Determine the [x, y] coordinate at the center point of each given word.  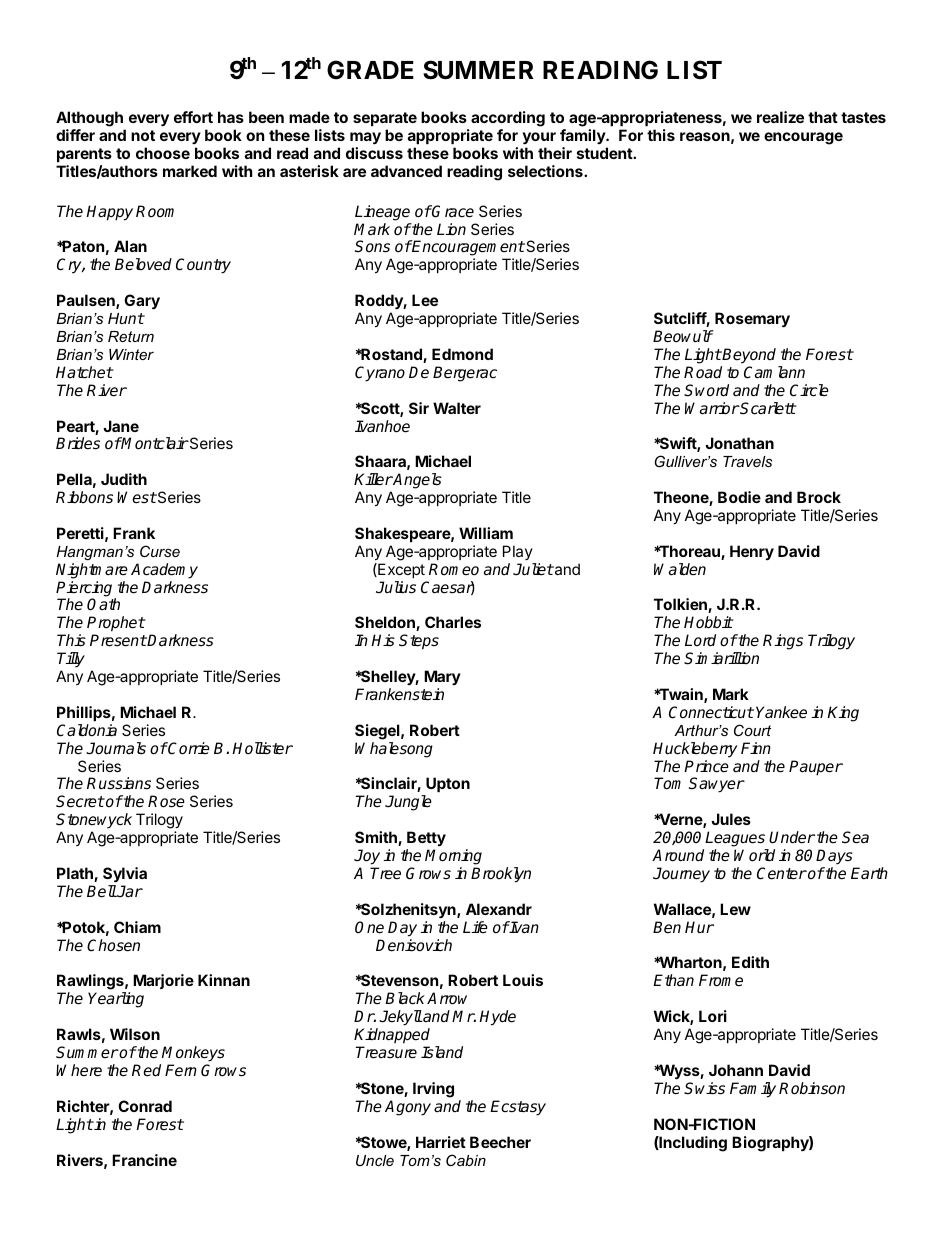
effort [193, 117]
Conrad [145, 1106]
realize [780, 117]
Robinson [812, 1088]
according [508, 120]
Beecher [500, 1142]
